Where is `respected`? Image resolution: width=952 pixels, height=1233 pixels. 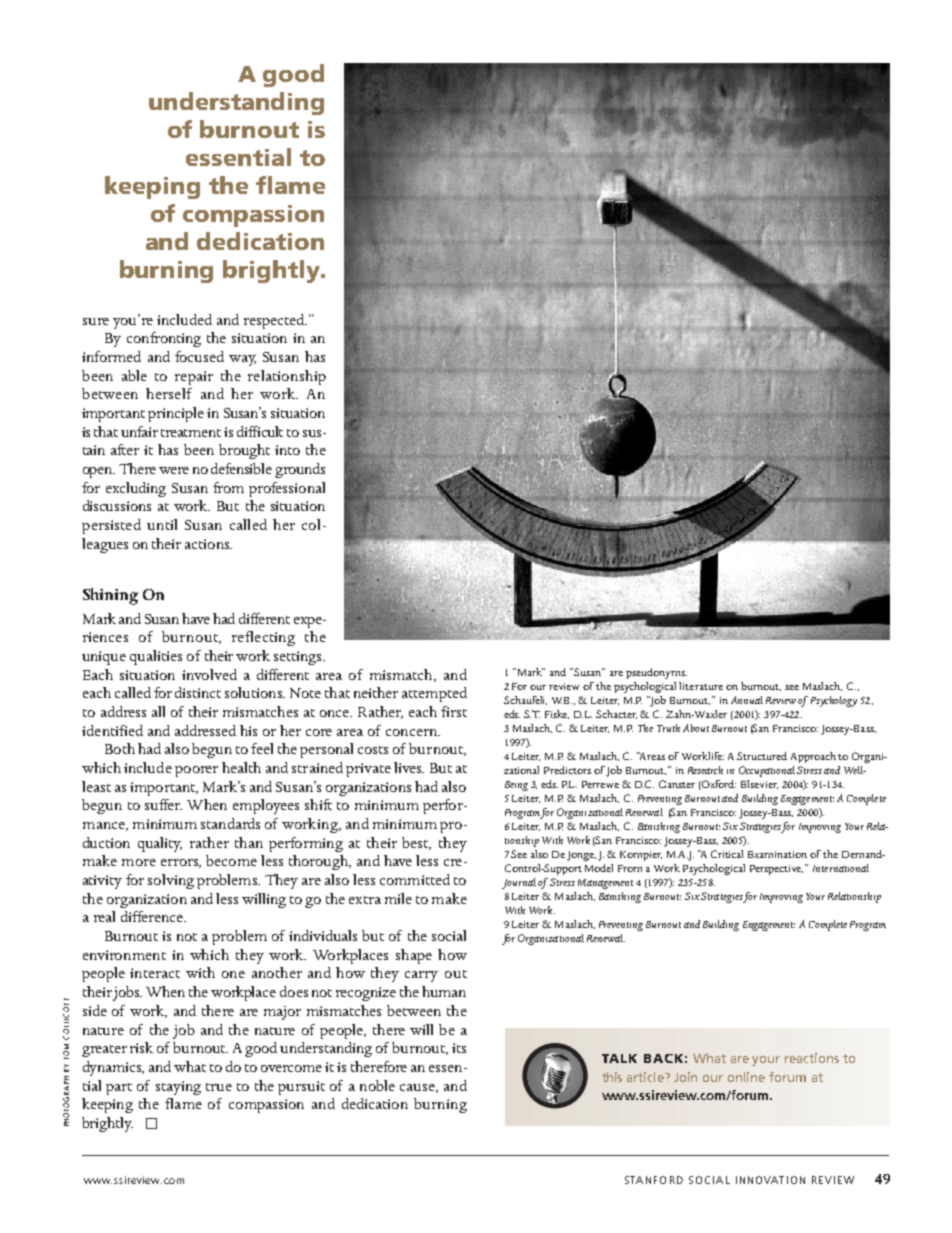 respected is located at coordinates (275, 321).
